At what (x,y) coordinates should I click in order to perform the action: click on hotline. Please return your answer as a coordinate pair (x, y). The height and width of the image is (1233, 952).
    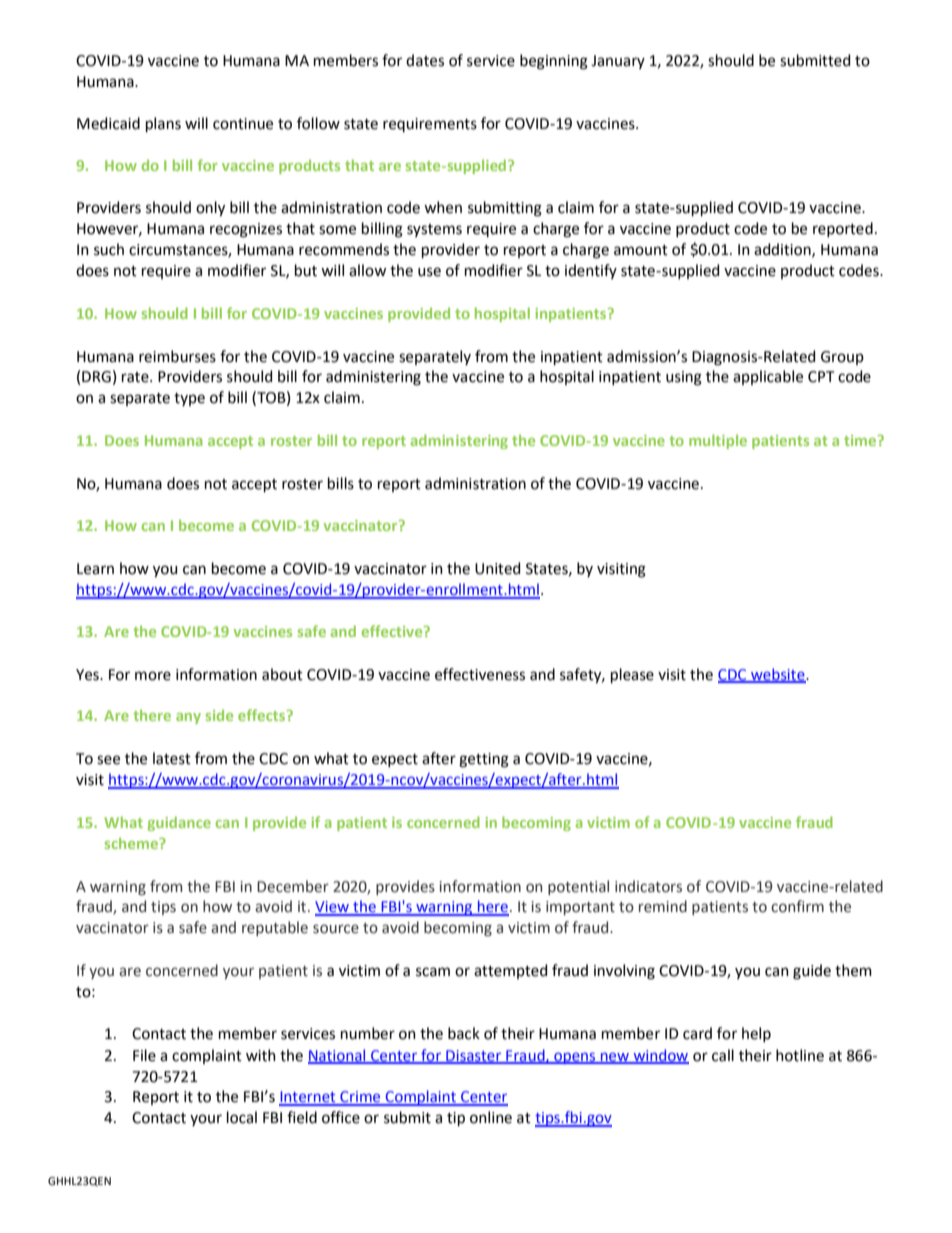
    Looking at the image, I should click on (800, 1055).
